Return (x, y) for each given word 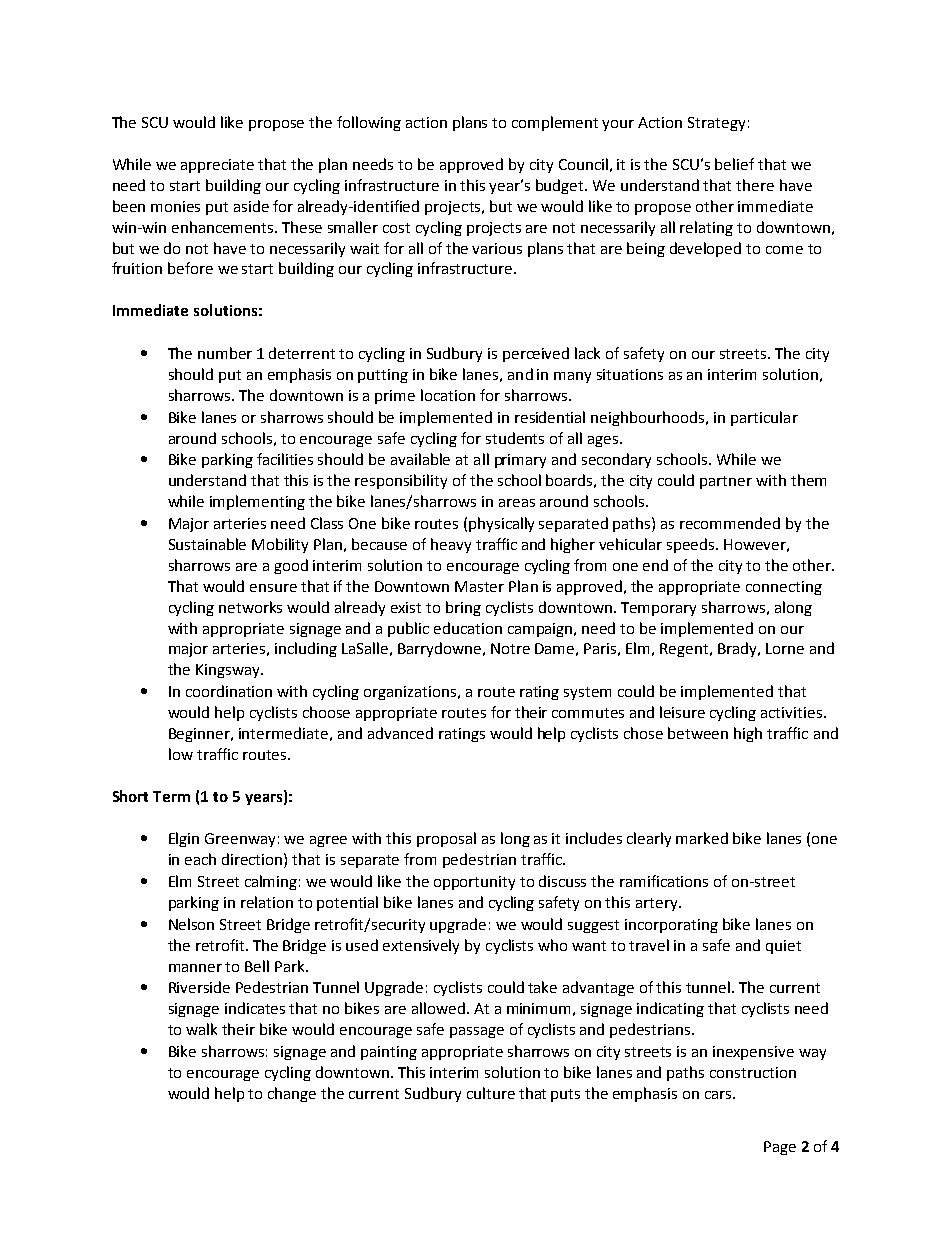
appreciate (217, 166)
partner (726, 482)
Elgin (184, 839)
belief (734, 164)
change (292, 1094)
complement (555, 123)
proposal (446, 839)
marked (702, 838)
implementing (257, 502)
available (420, 459)
